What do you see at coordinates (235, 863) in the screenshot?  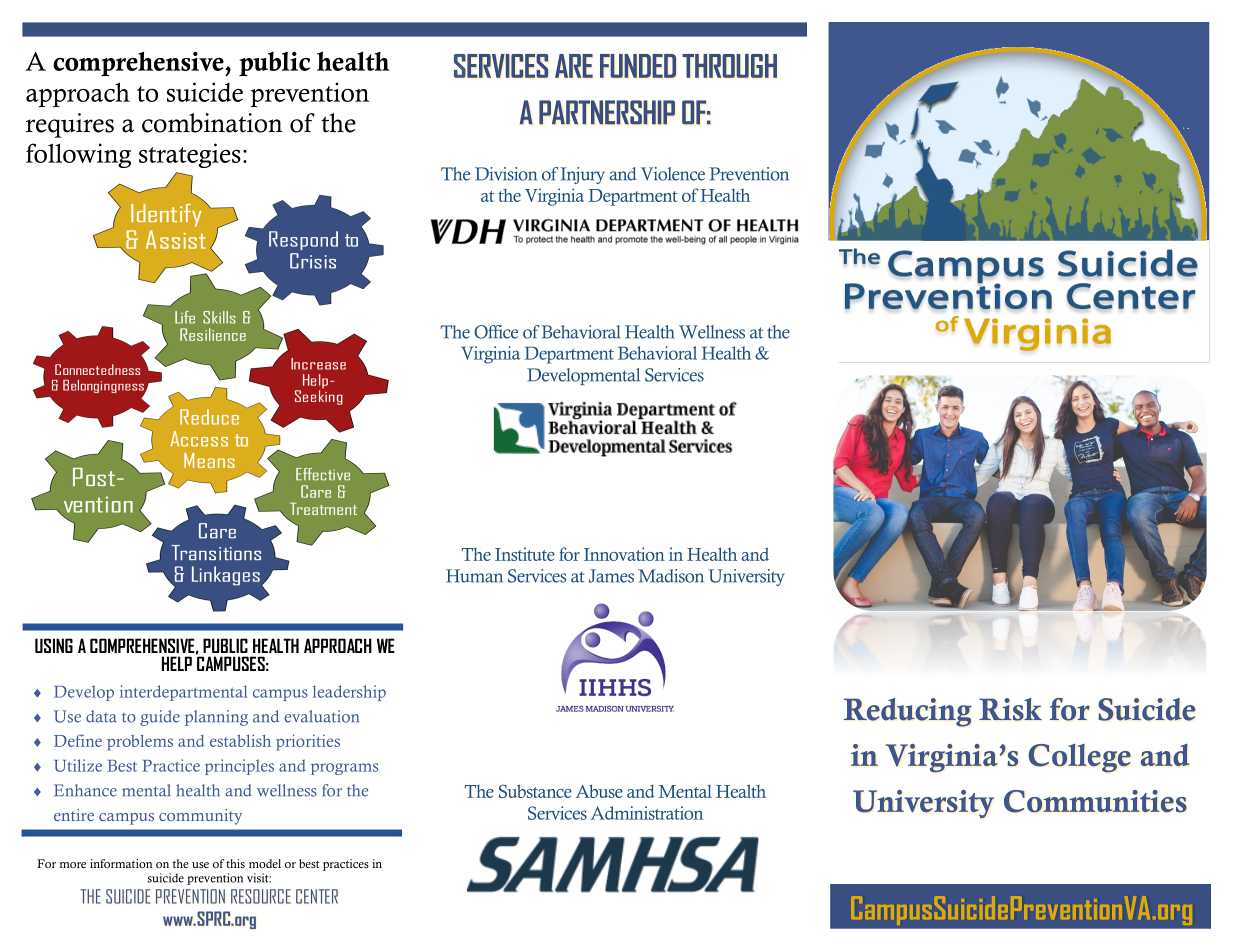 I see `this` at bounding box center [235, 863].
